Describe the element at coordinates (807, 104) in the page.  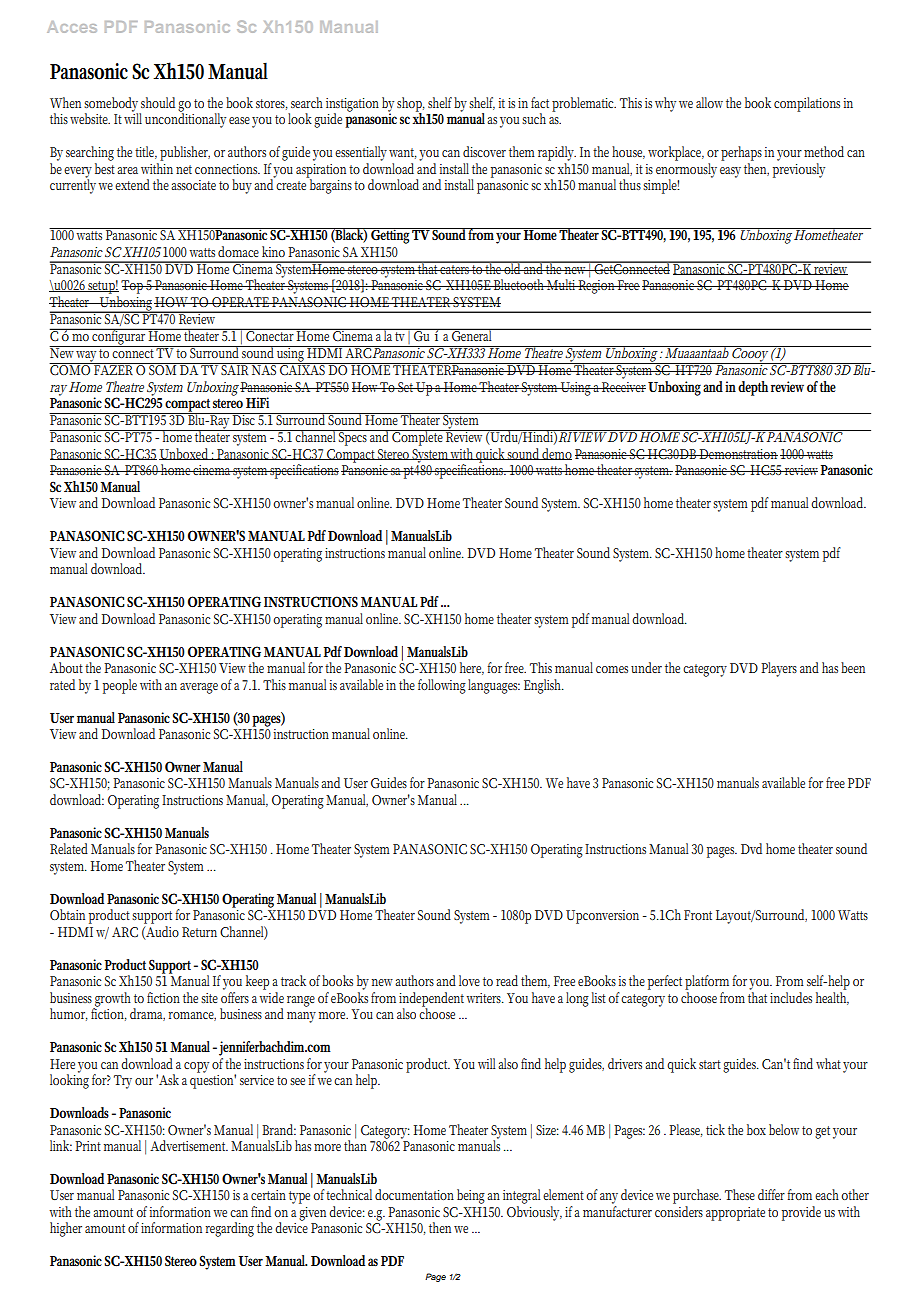
I see `compilations` at that location.
